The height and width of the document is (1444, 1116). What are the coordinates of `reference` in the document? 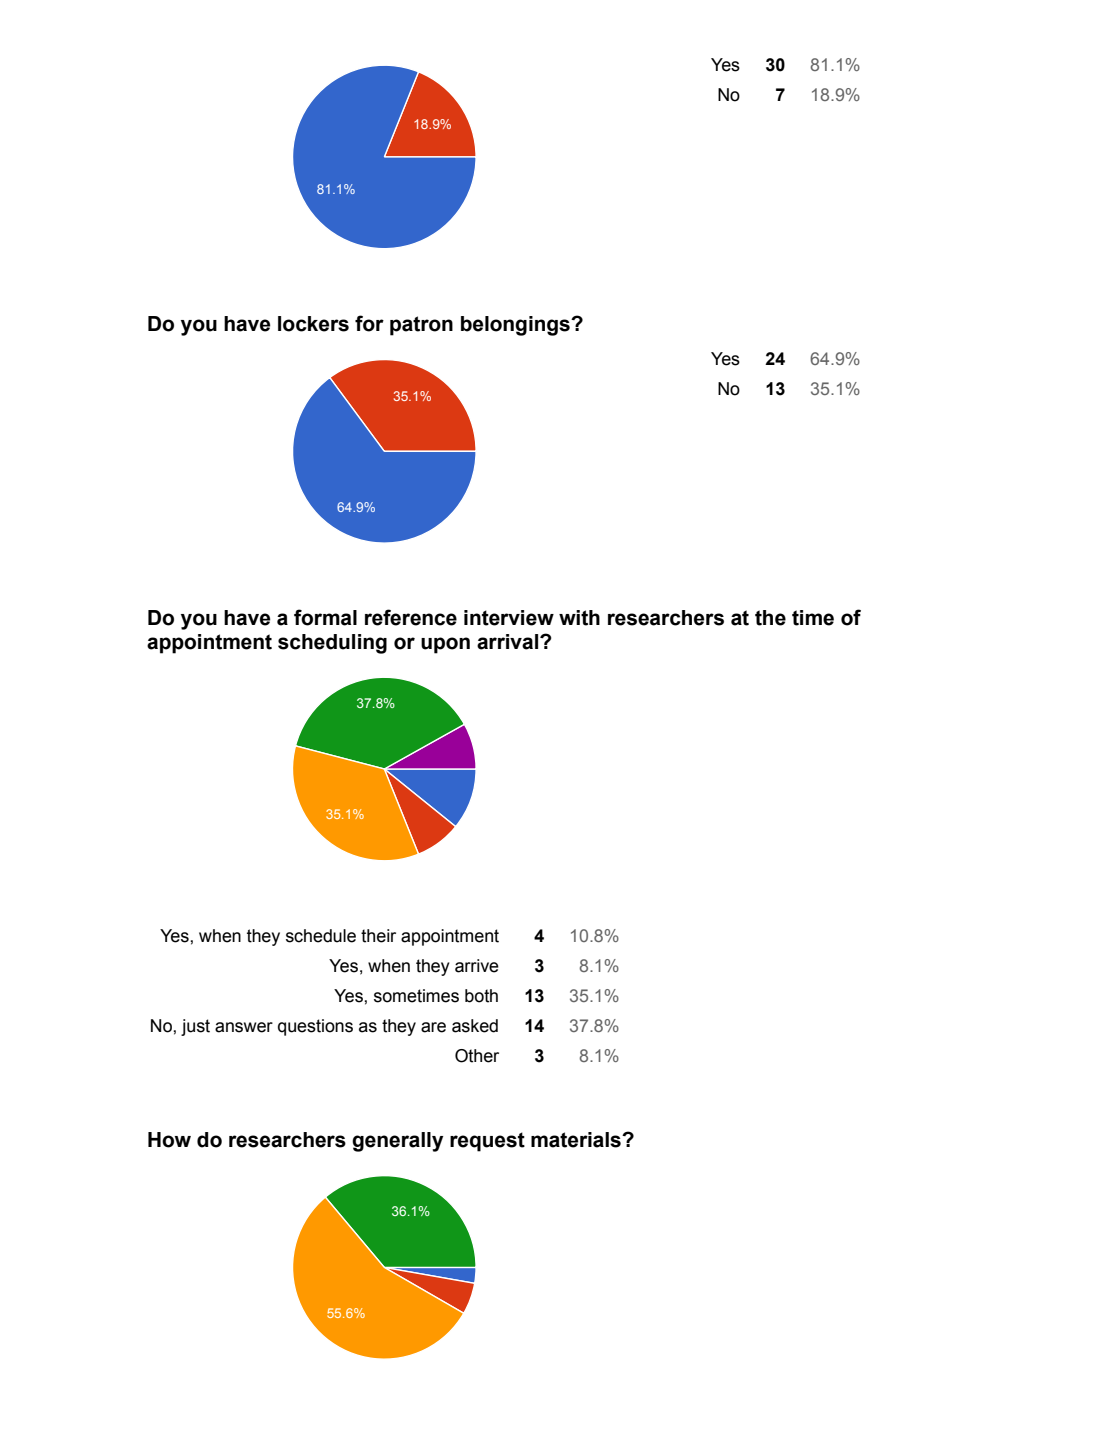 It's located at (411, 617).
